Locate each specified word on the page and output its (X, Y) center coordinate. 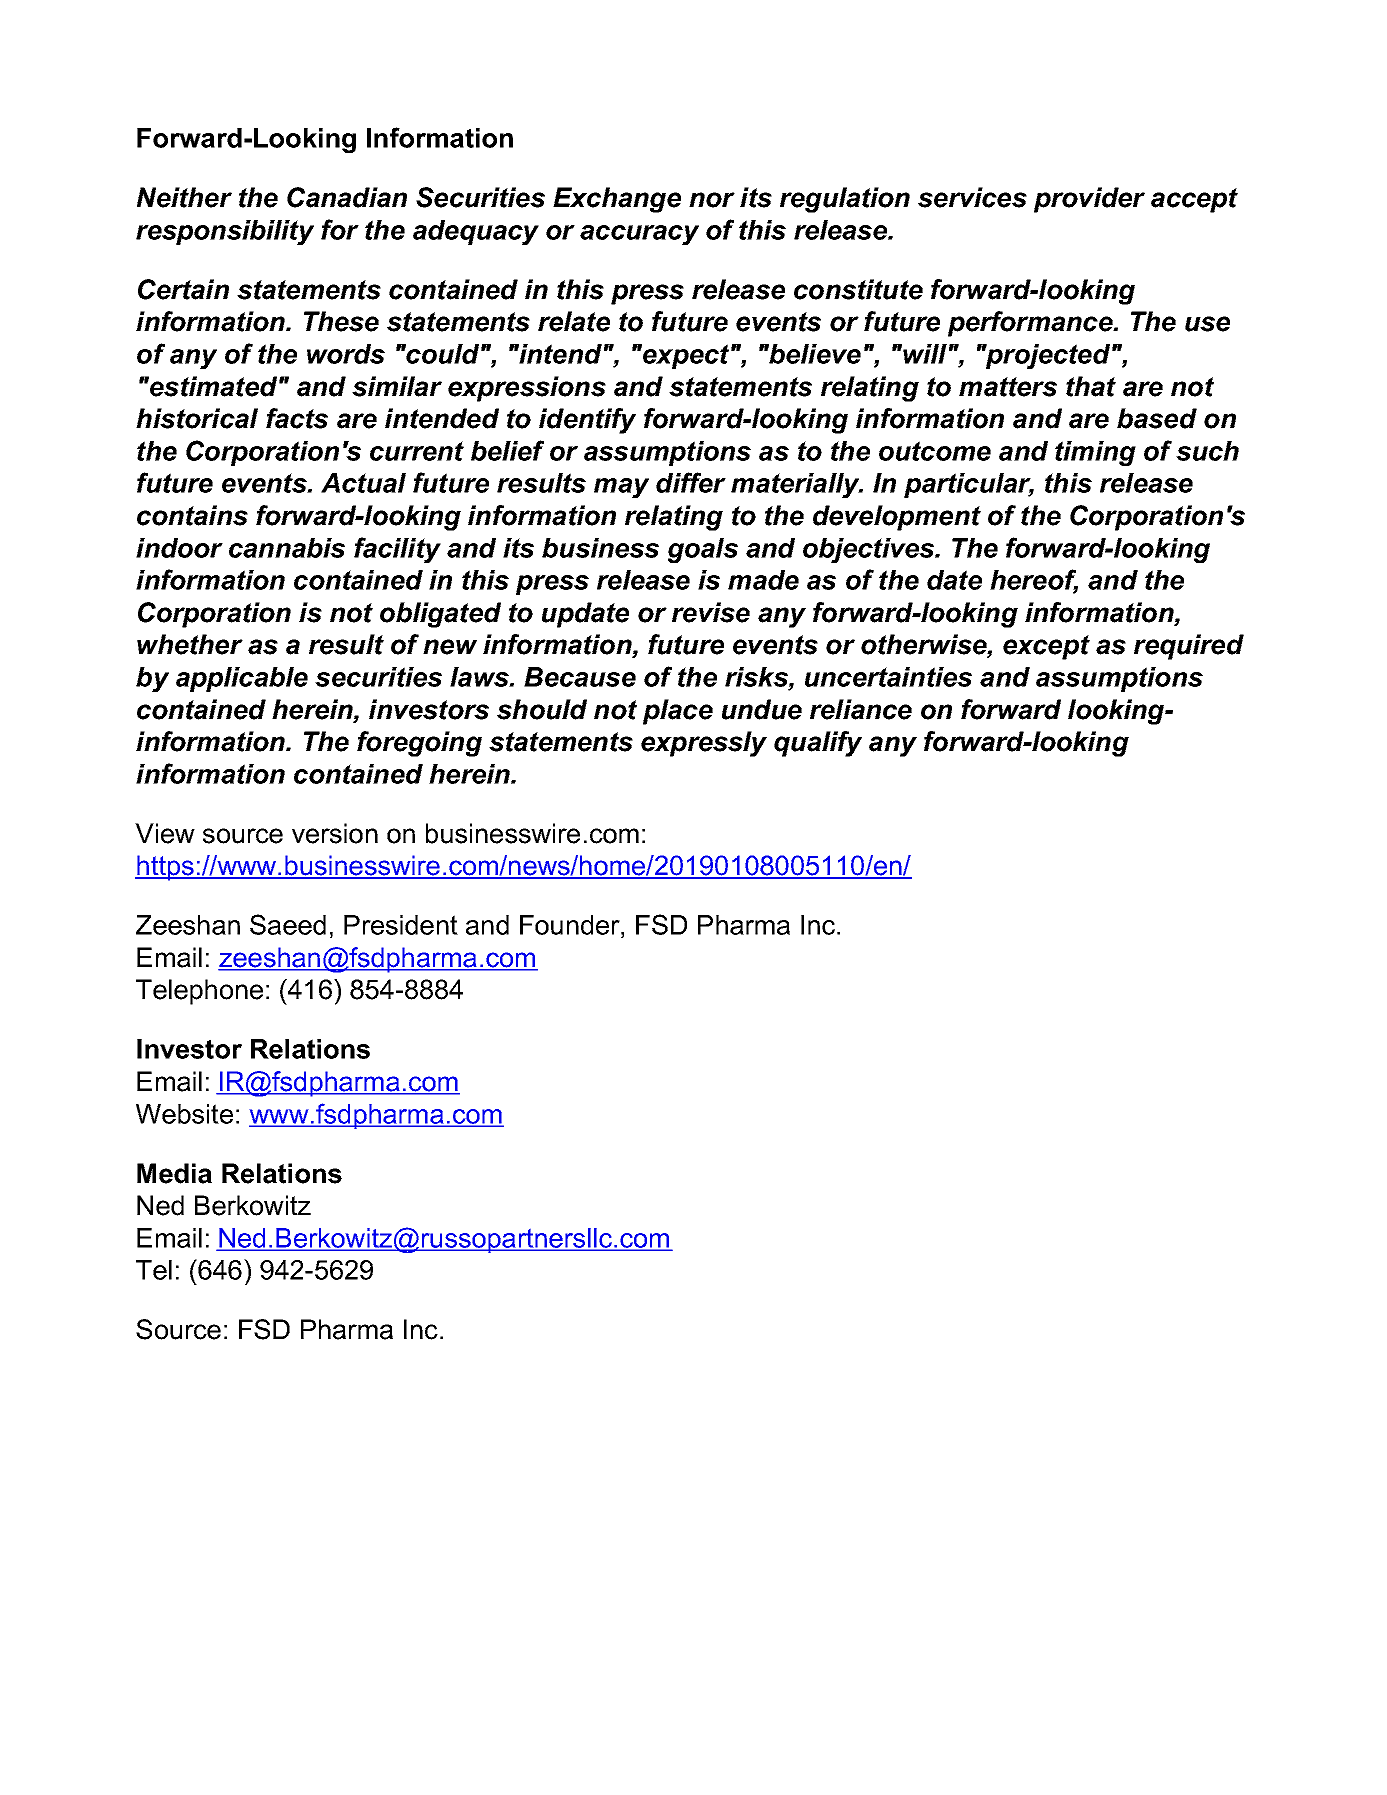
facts (297, 418)
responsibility (225, 232)
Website (184, 1114)
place (678, 712)
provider (1089, 200)
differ (691, 482)
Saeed (288, 924)
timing (1095, 453)
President (401, 925)
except (1046, 647)
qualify (818, 744)
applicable (242, 679)
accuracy (639, 235)
